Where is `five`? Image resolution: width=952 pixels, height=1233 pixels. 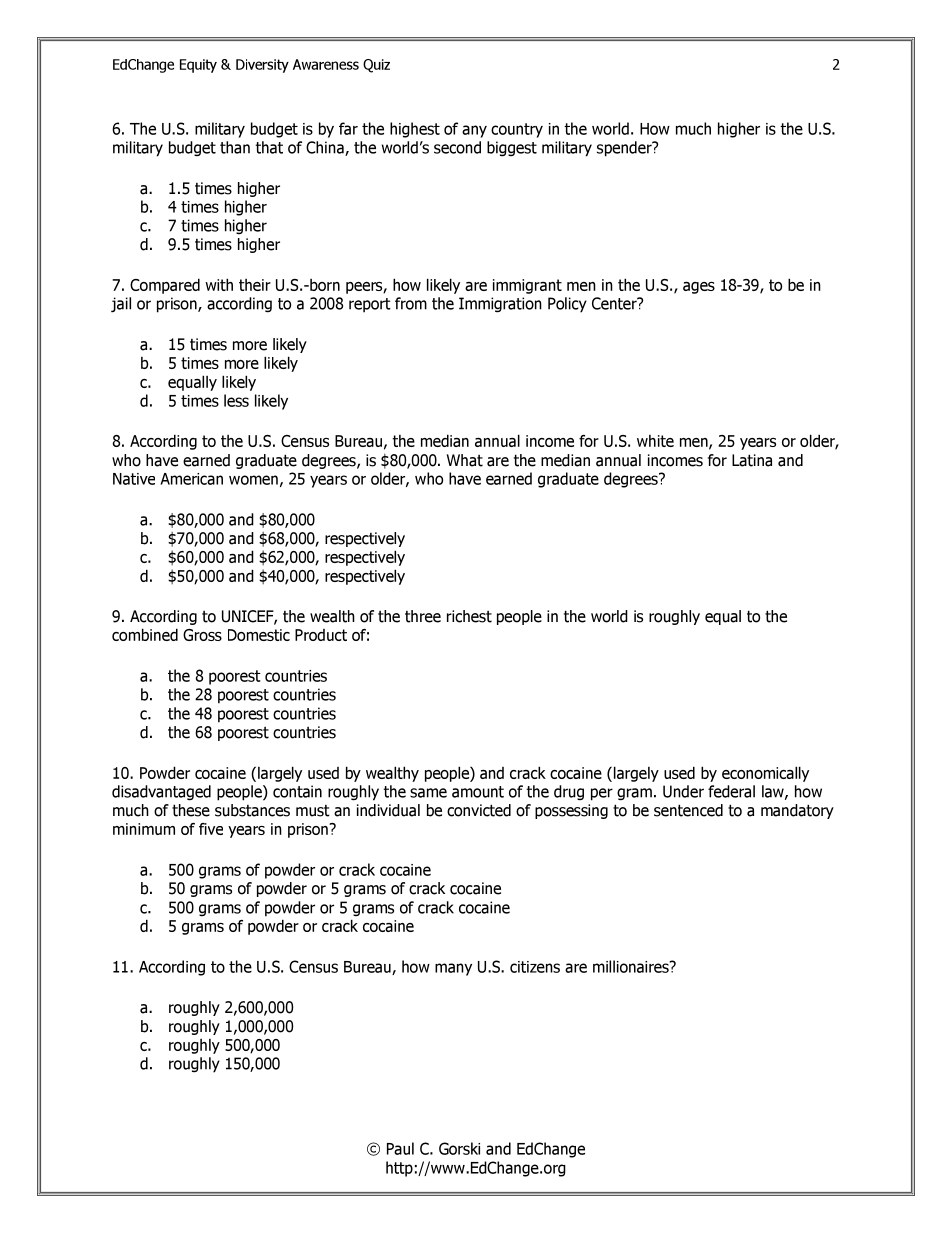
five is located at coordinates (211, 829).
